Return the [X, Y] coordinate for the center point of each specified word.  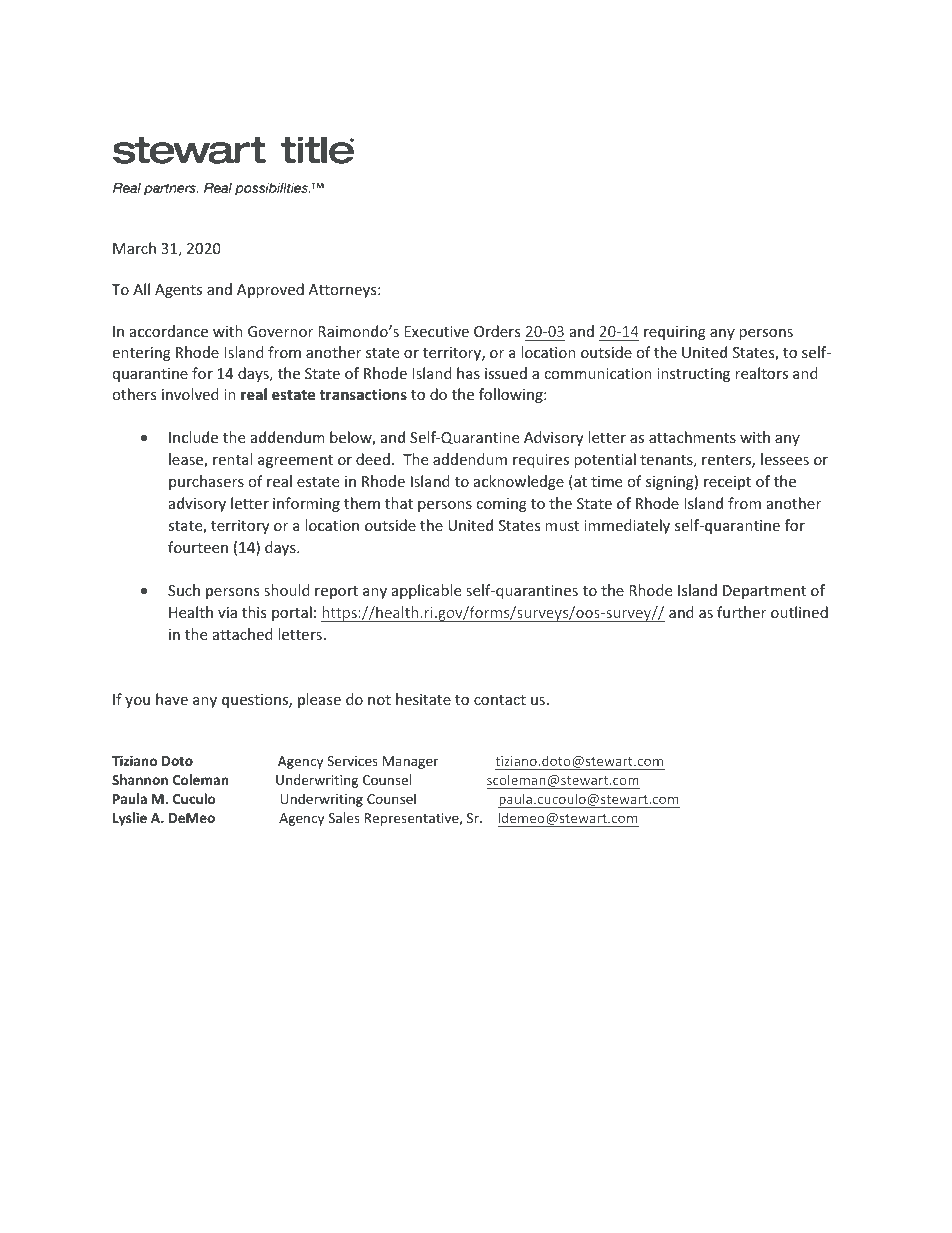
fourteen [198, 547]
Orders [497, 331]
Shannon [140, 779]
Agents [178, 291]
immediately [627, 526]
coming [501, 505]
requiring [675, 333]
